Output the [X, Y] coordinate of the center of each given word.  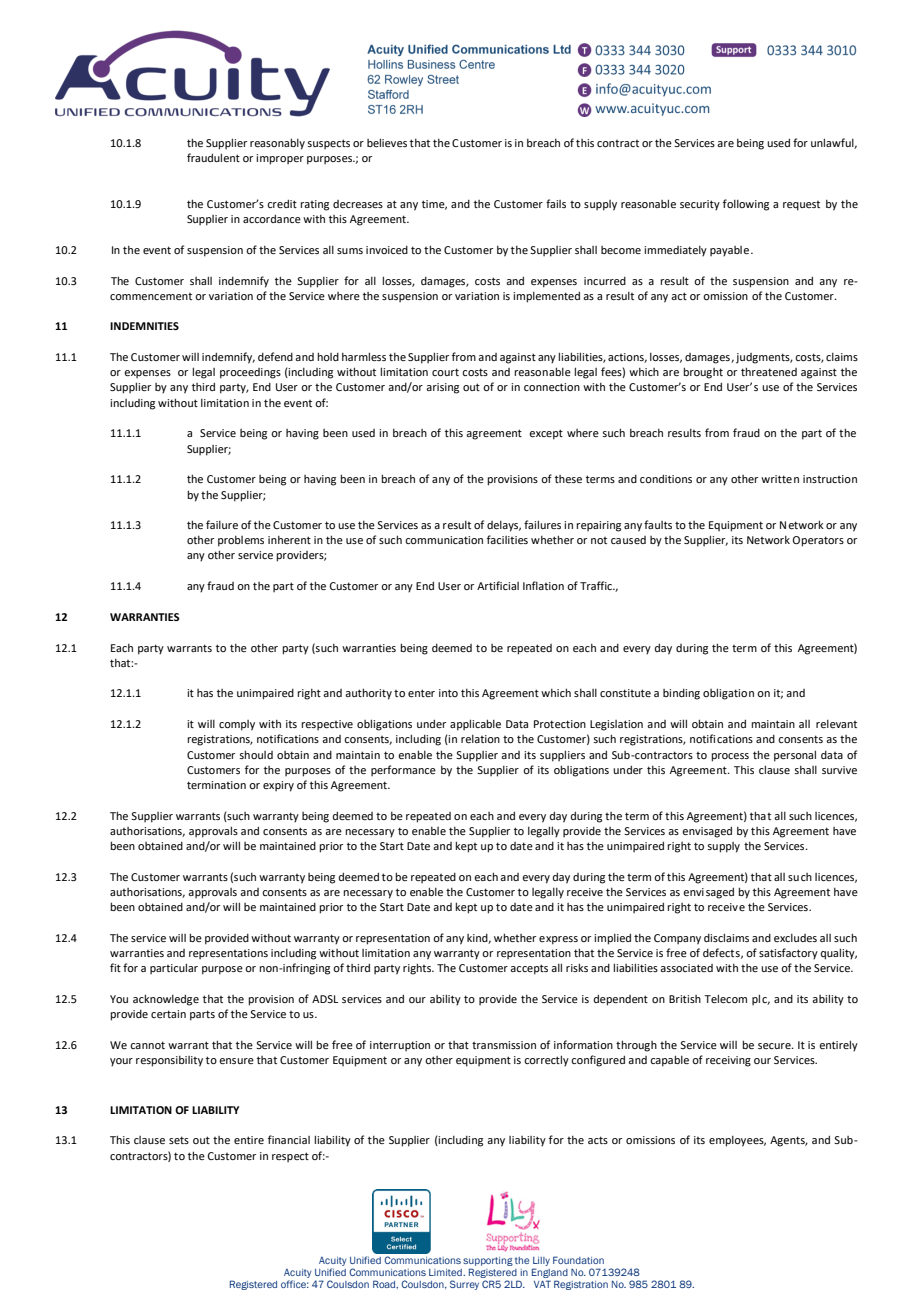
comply [237, 725]
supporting [488, 1261]
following [746, 205]
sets [179, 1140]
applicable [475, 725]
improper [280, 159]
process [730, 757]
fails [556, 203]
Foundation [578, 1260]
